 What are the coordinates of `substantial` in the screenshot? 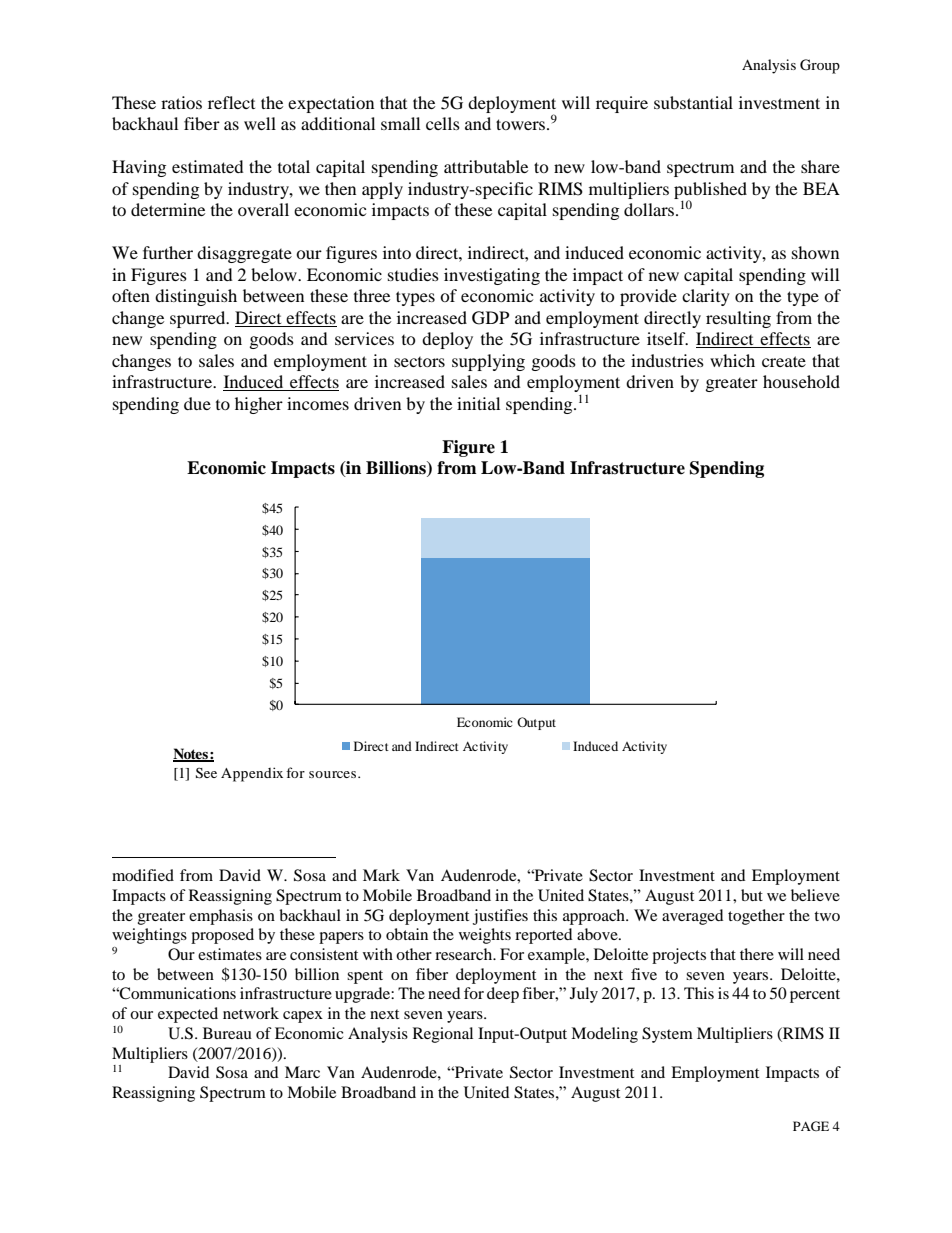 It's located at (693, 102).
